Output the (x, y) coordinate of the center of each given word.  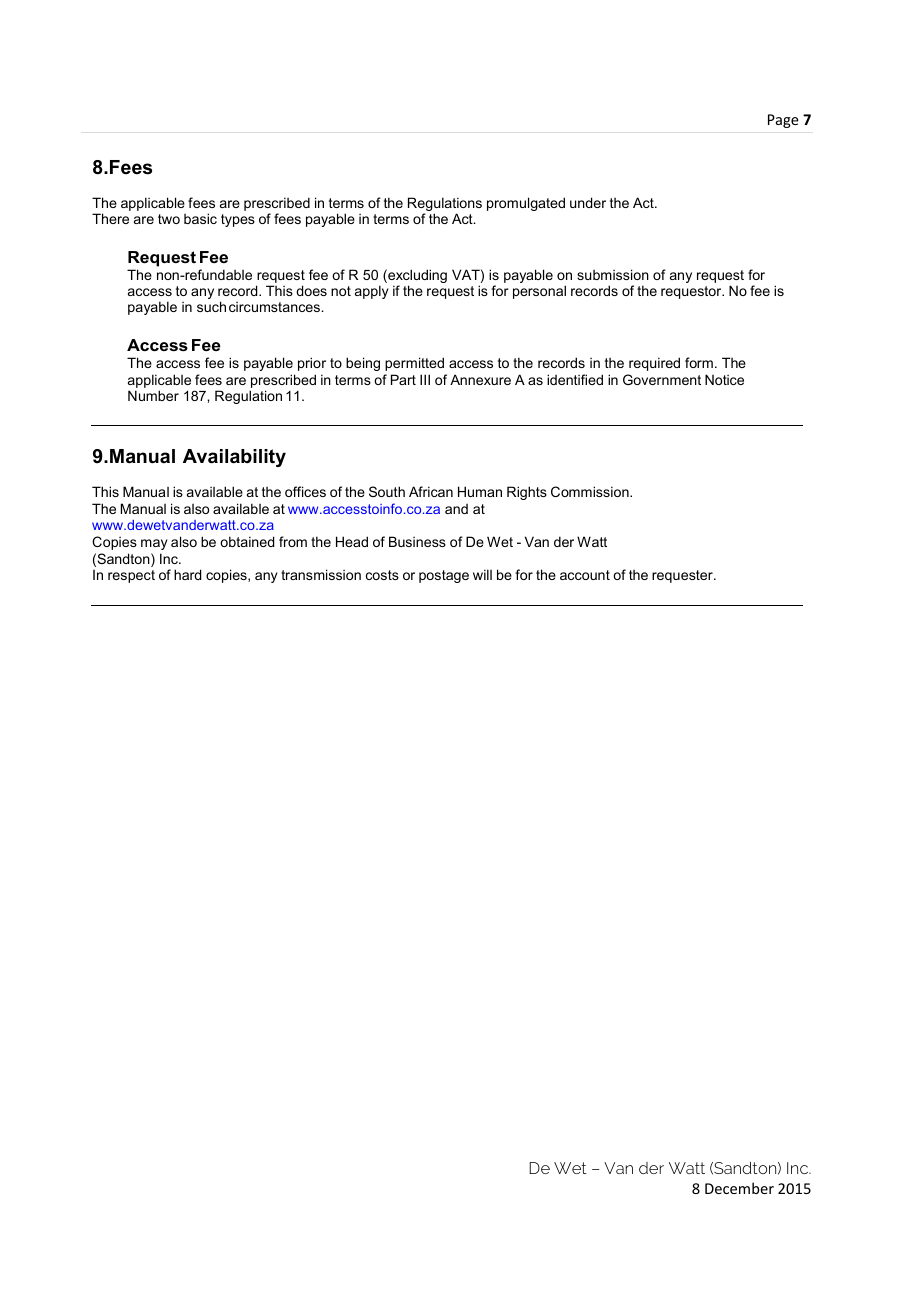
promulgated (526, 204)
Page (783, 121)
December (739, 1188)
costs (382, 575)
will (482, 574)
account (585, 575)
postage (444, 576)
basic (200, 218)
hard (187, 574)
